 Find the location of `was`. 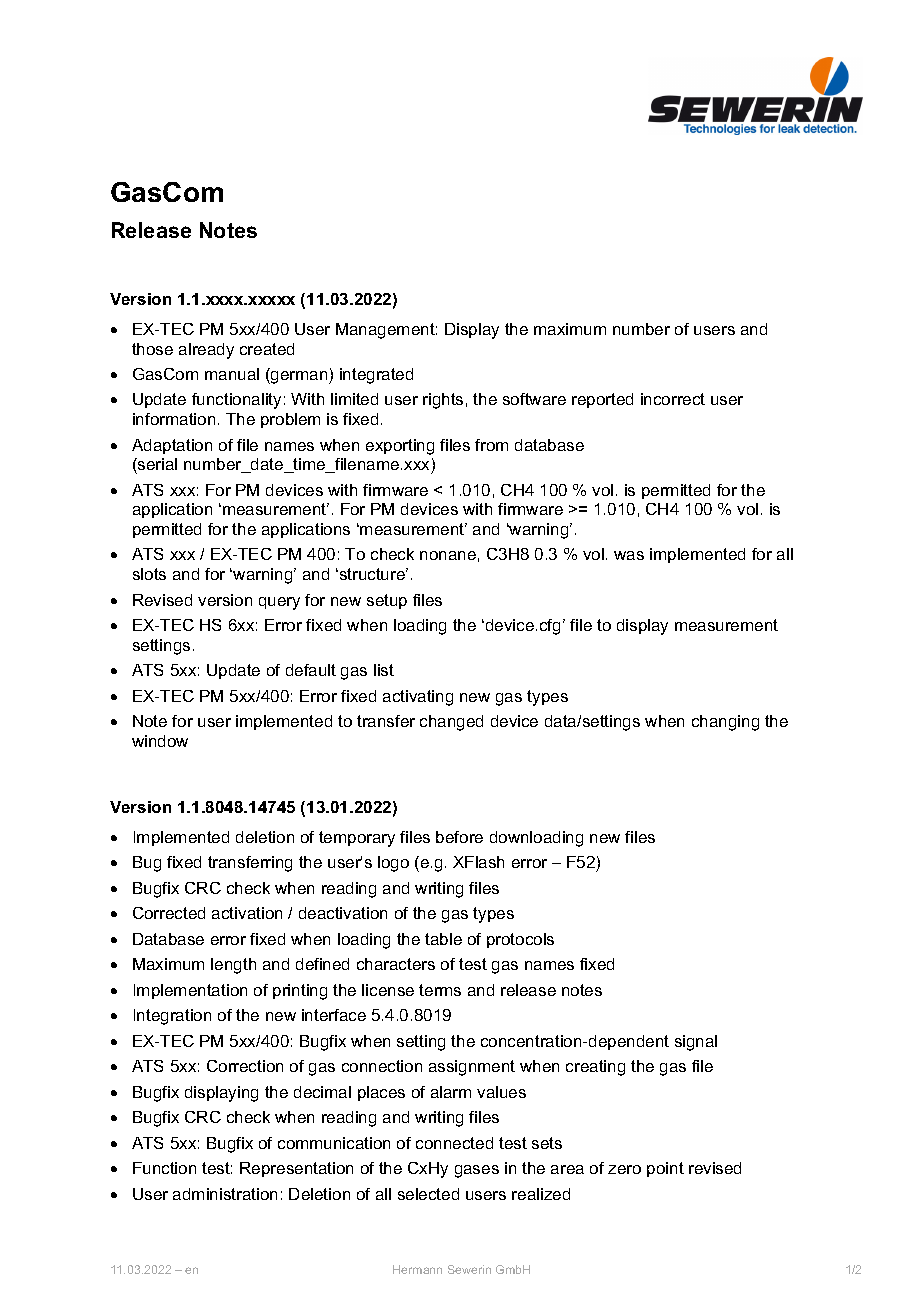

was is located at coordinates (629, 555).
